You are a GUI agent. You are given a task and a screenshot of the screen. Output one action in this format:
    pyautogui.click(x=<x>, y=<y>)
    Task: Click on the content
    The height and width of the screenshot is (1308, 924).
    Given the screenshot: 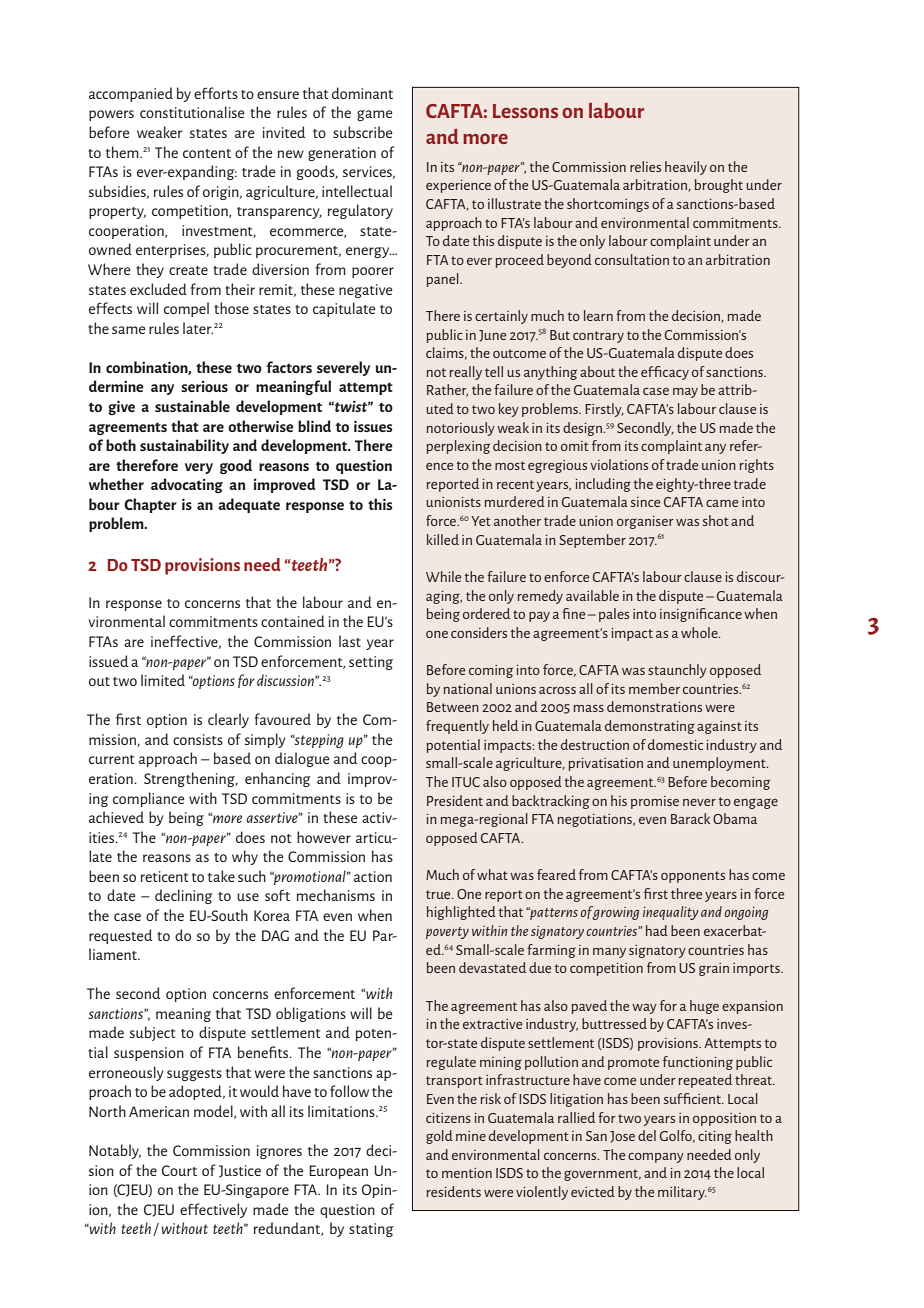 What is the action you would take?
    pyautogui.click(x=207, y=153)
